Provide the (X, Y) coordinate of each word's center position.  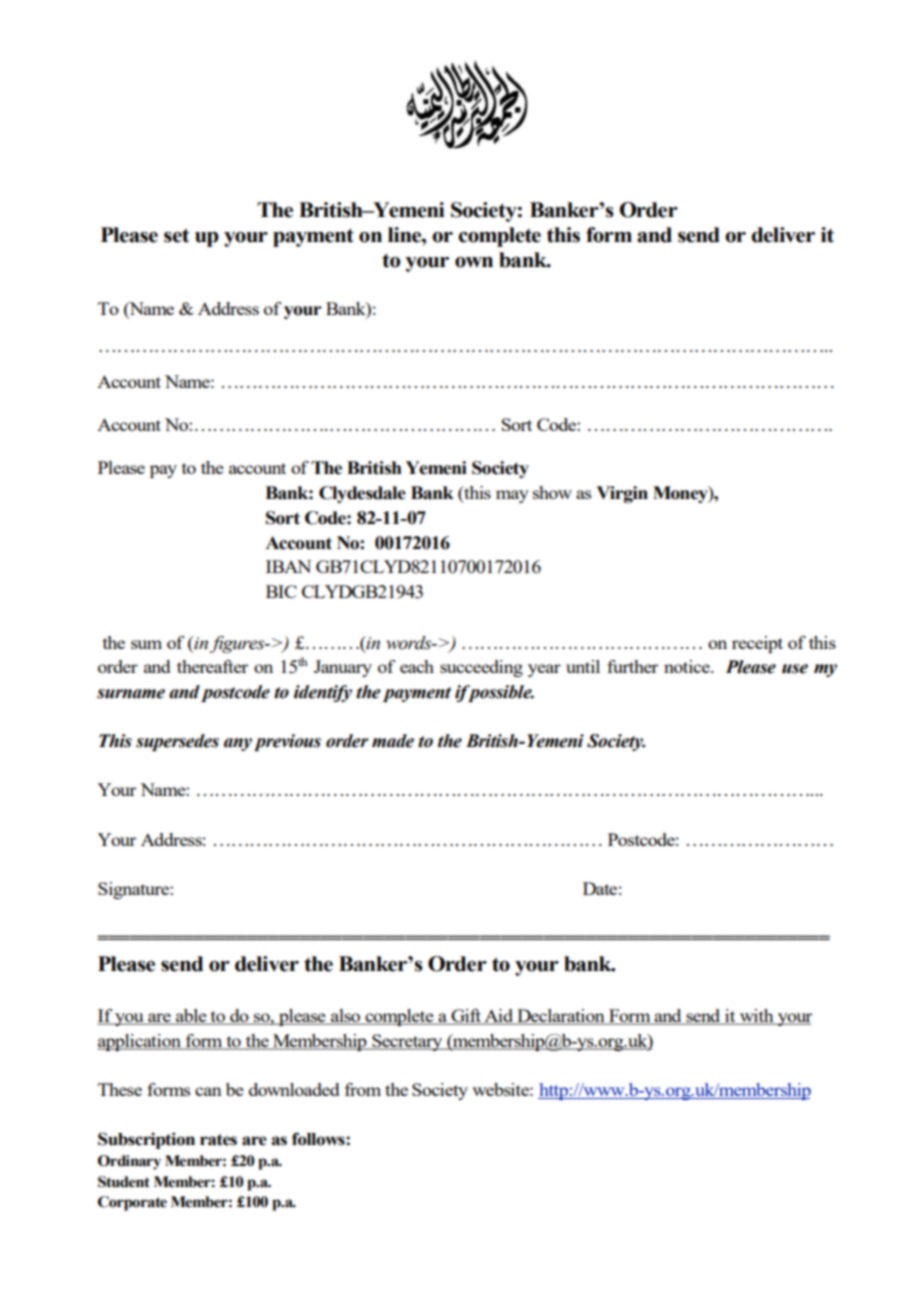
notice (688, 666)
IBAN (288, 566)
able (191, 1017)
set (177, 235)
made (393, 741)
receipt (757, 644)
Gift (466, 1017)
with (757, 1017)
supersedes (177, 742)
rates (218, 1140)
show (552, 492)
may (512, 496)
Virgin (622, 494)
